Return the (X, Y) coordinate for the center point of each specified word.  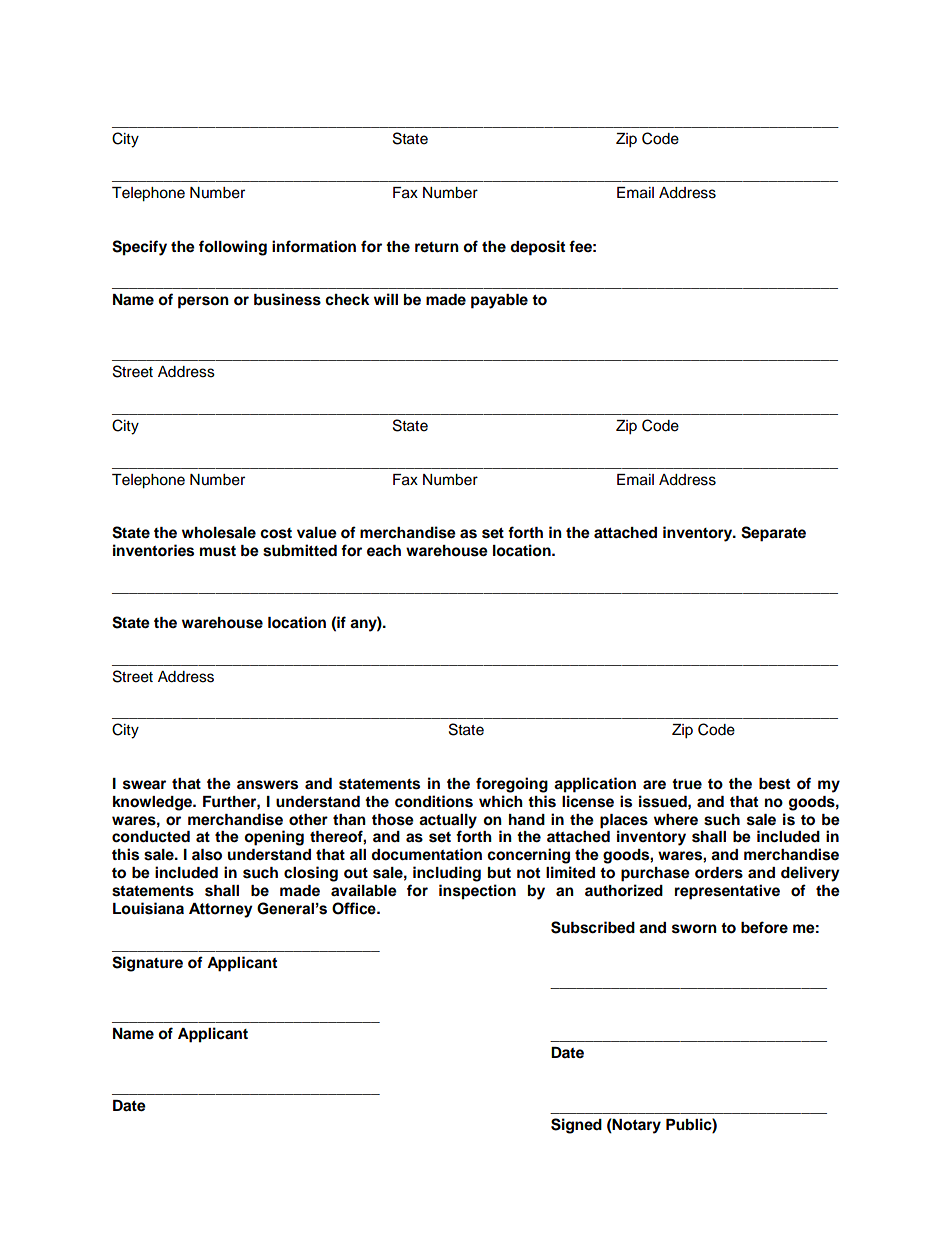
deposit (537, 248)
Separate (773, 534)
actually (448, 821)
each (384, 551)
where (676, 820)
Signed (576, 1126)
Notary (636, 1126)
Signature (147, 964)
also (207, 855)
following (233, 248)
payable (499, 301)
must (218, 551)
